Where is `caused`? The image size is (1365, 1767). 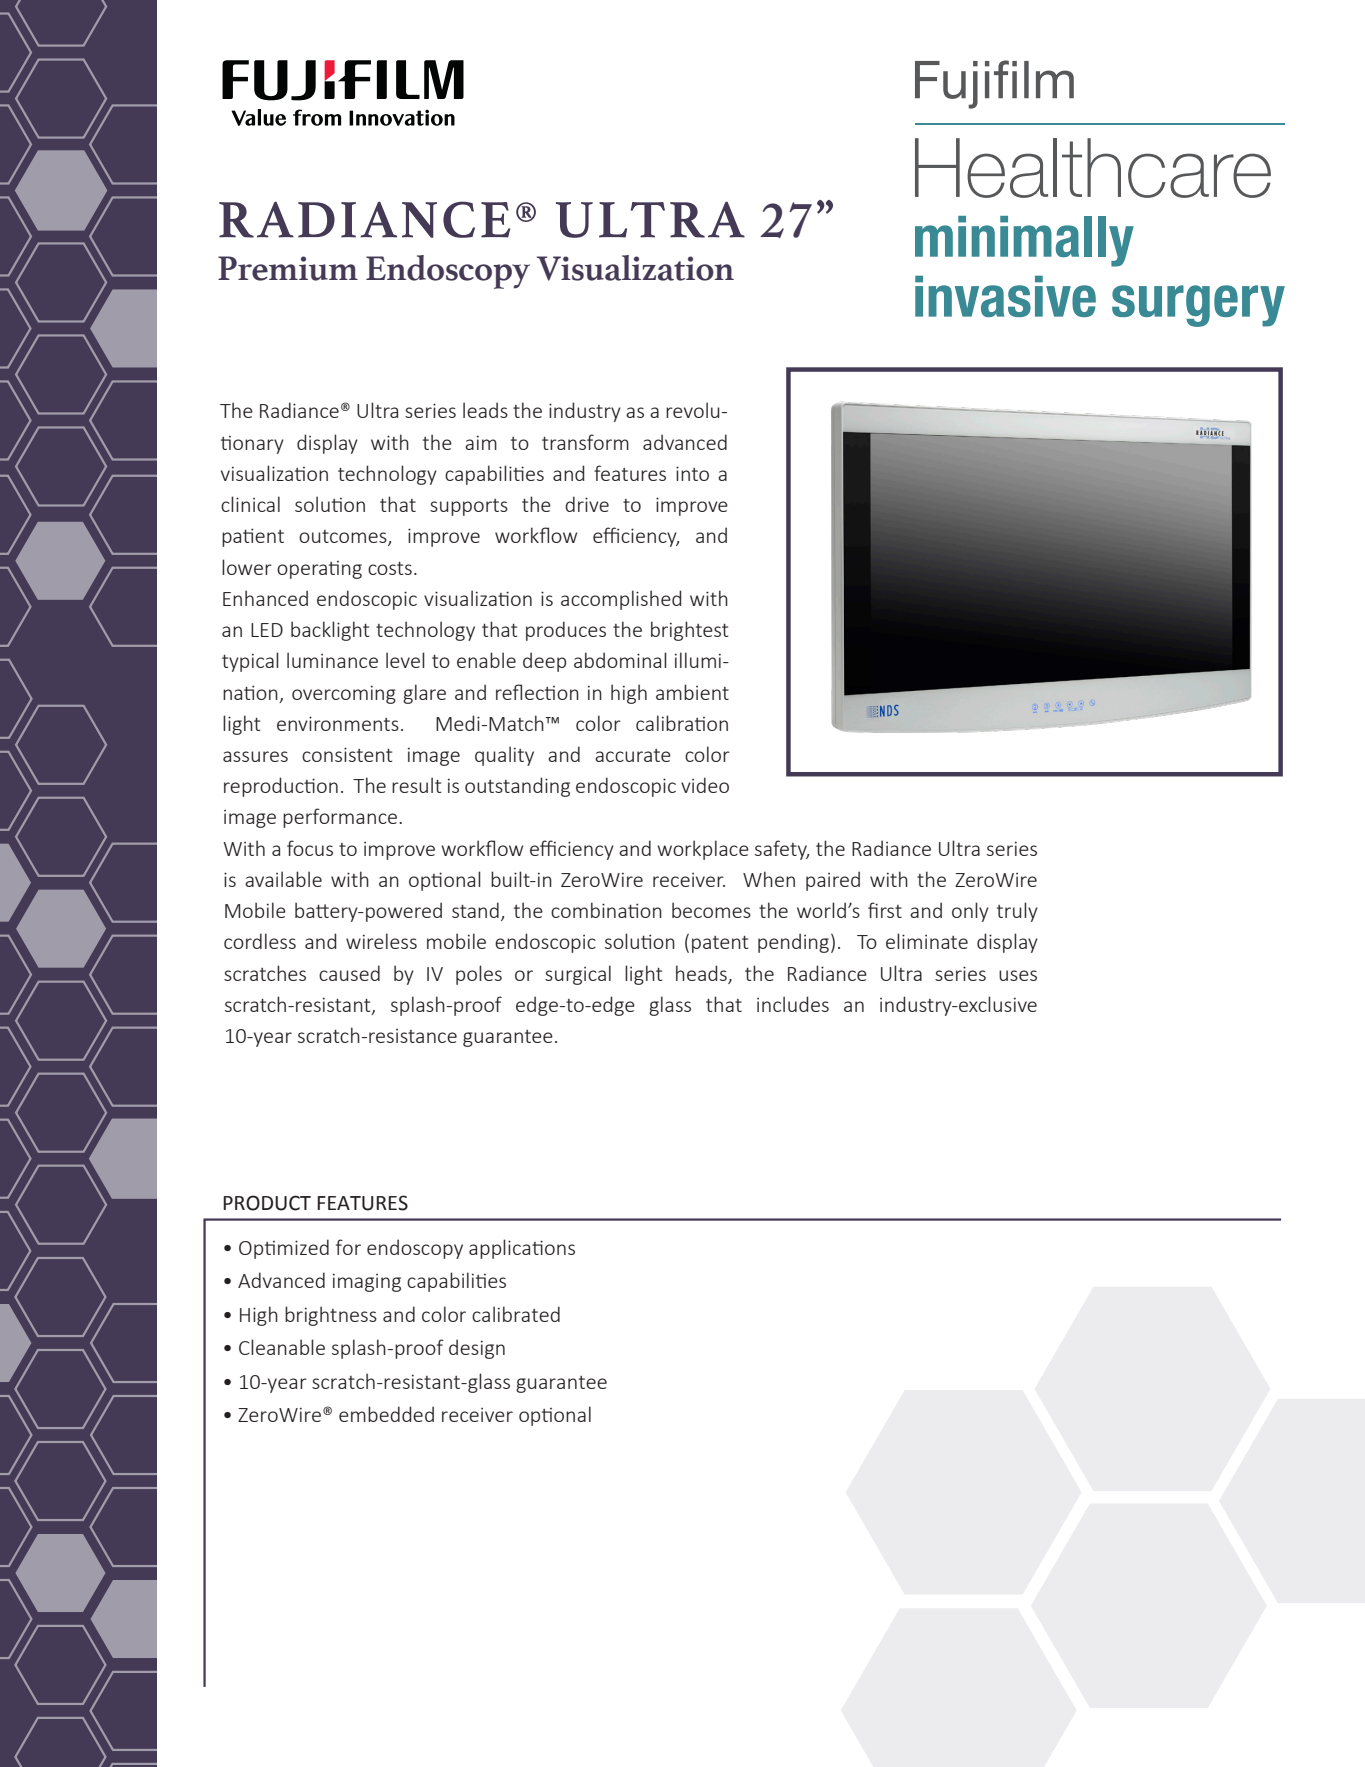 caused is located at coordinates (349, 973).
